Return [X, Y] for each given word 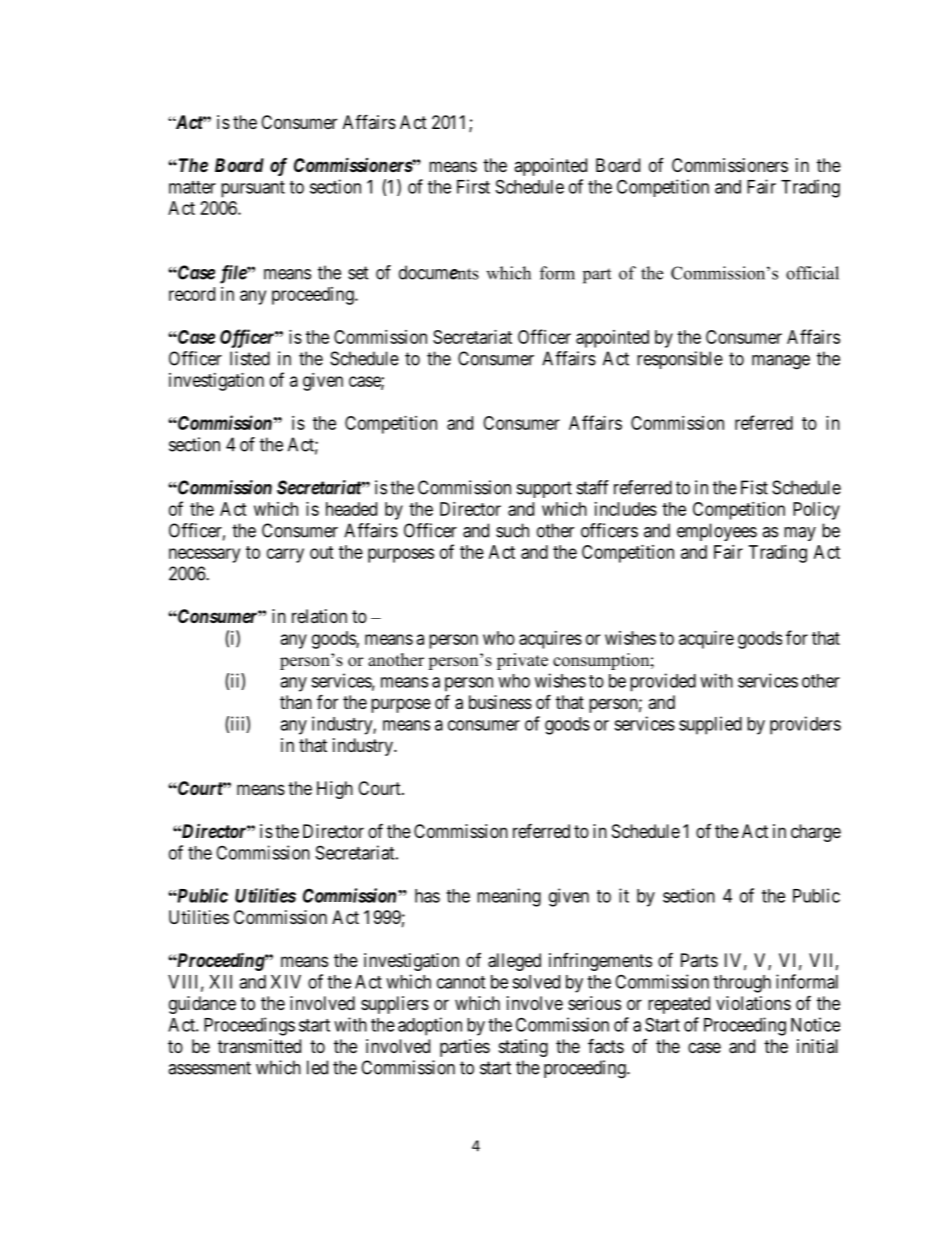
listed [250, 358]
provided [663, 682]
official [812, 273]
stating [523, 1048]
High [335, 790]
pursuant [253, 189]
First [473, 186]
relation [319, 616]
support [544, 489]
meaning [509, 897]
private [522, 661]
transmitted [259, 1046]
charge [816, 833]
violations [753, 1003]
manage [781, 362]
